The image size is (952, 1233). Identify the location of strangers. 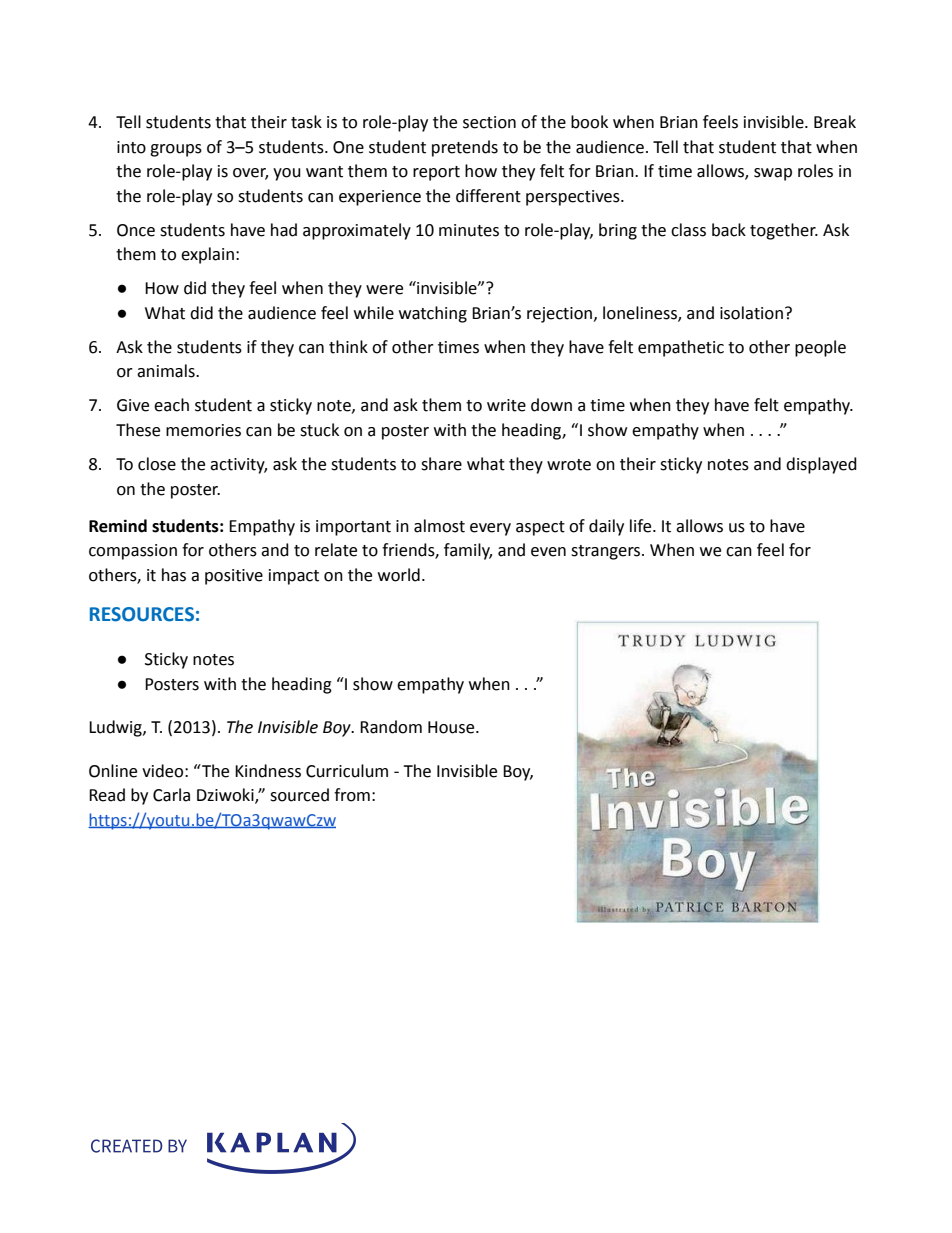
(607, 552).
